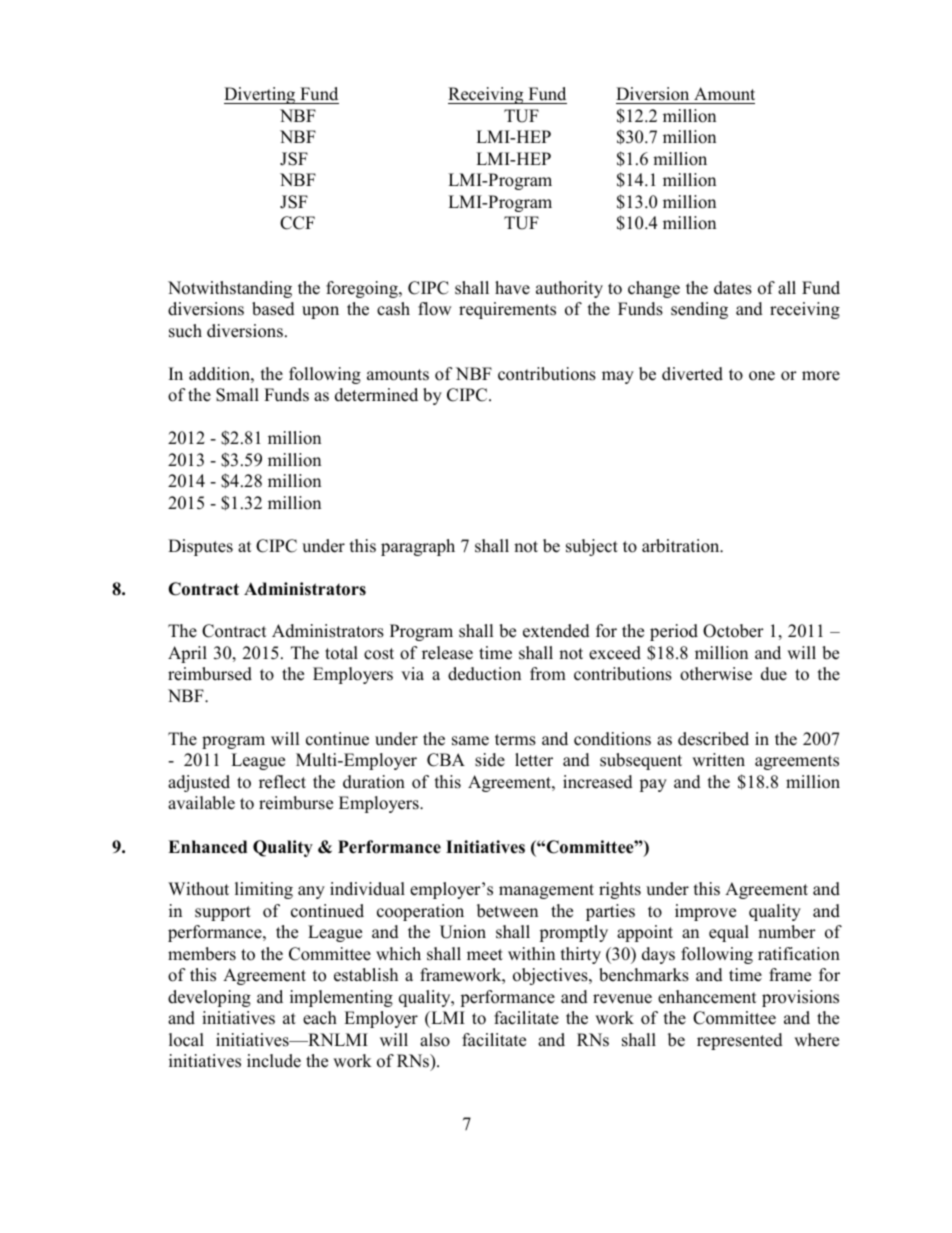  Describe the element at coordinates (261, 95) in the screenshot. I see `Diverting` at that location.
